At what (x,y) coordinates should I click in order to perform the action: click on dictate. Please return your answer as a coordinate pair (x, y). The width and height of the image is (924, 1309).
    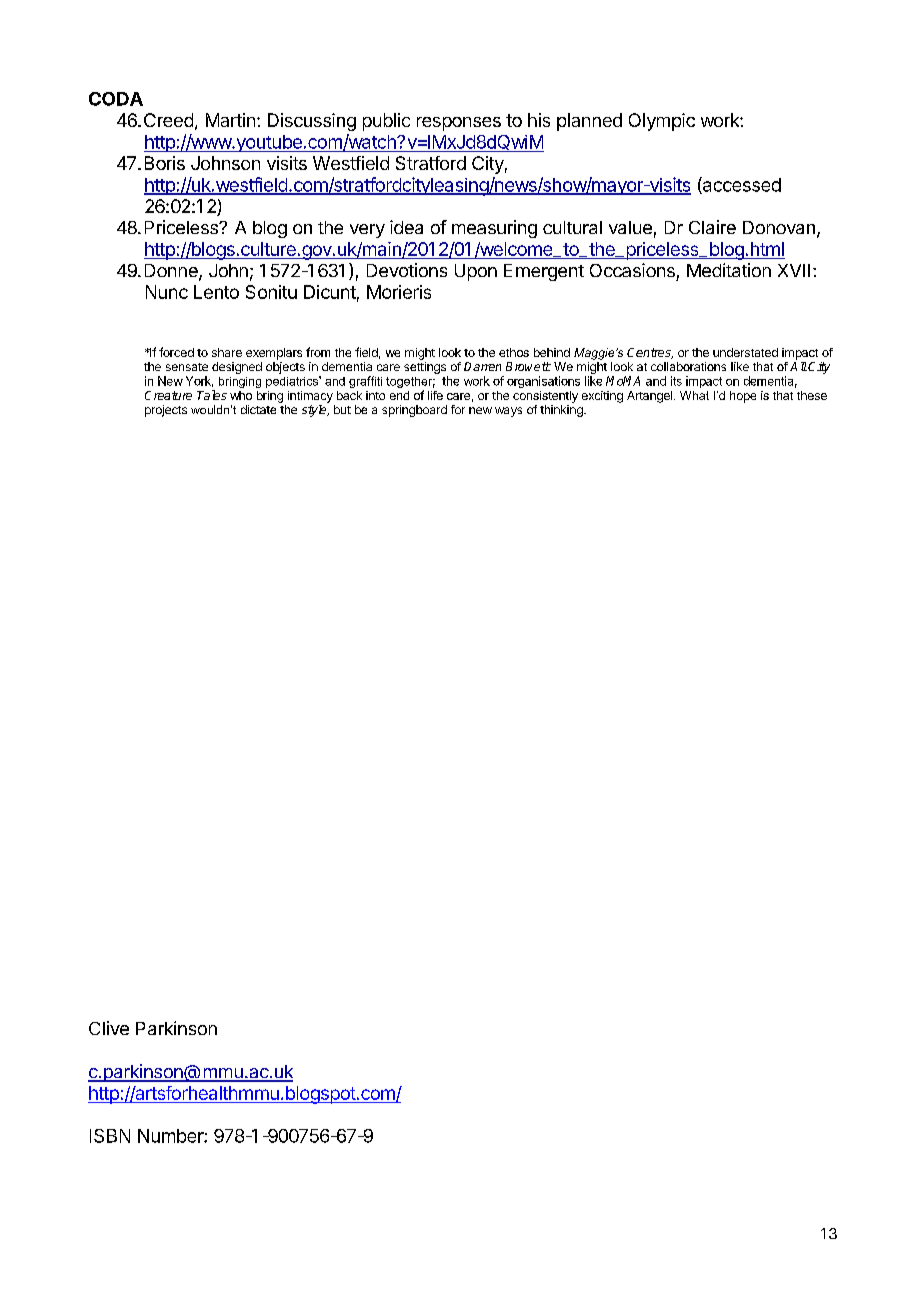
    Looking at the image, I should click on (258, 409).
